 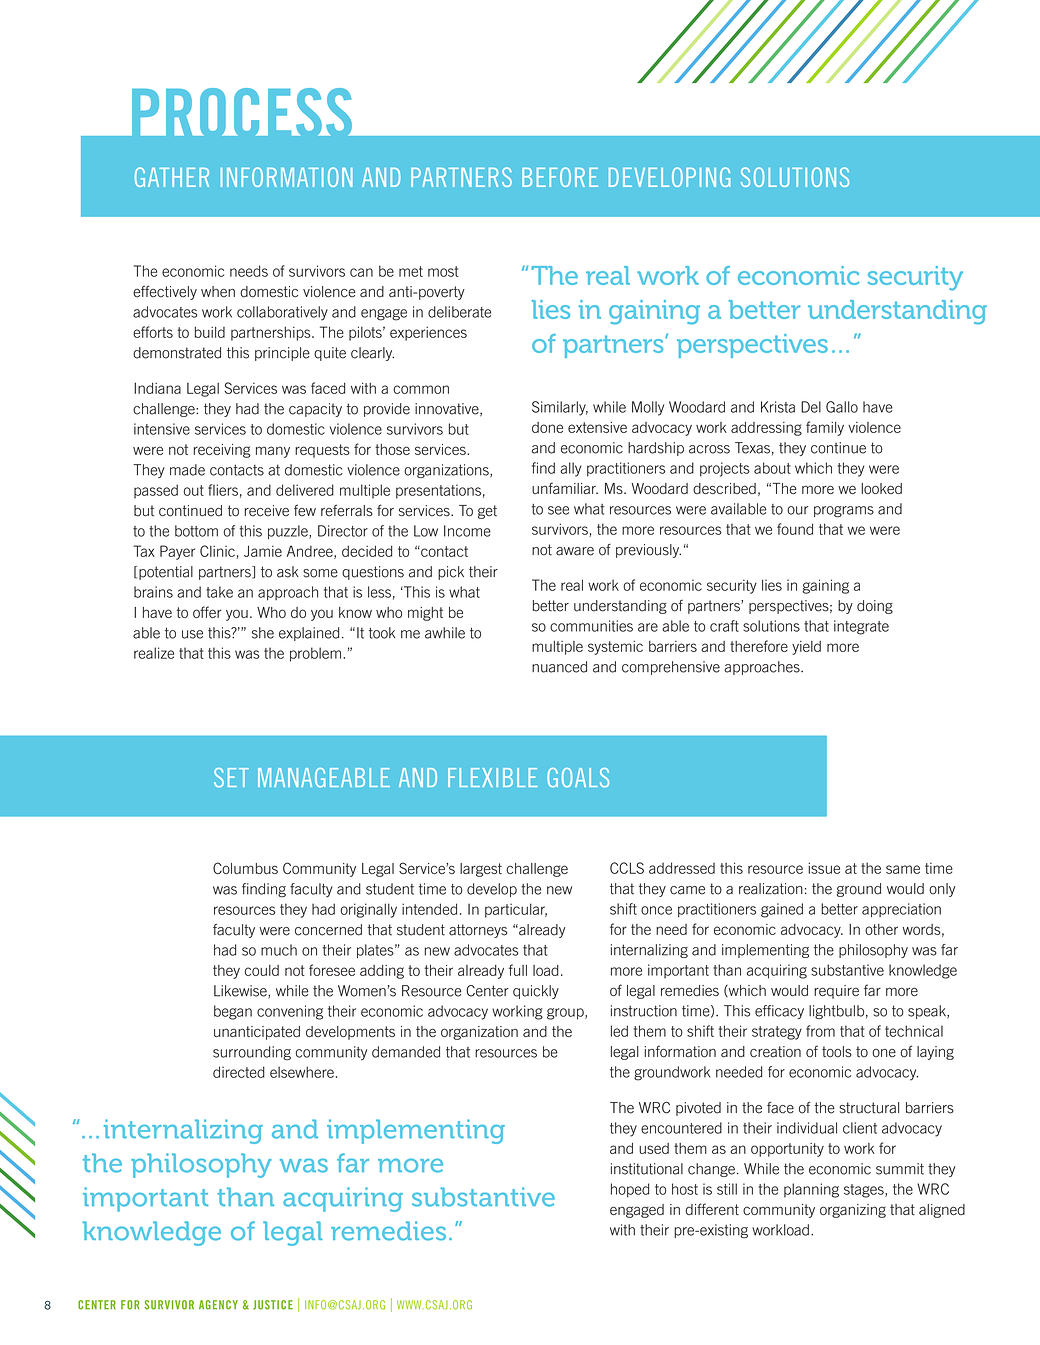 What do you see at coordinates (842, 407) in the screenshot?
I see `Gallo` at bounding box center [842, 407].
